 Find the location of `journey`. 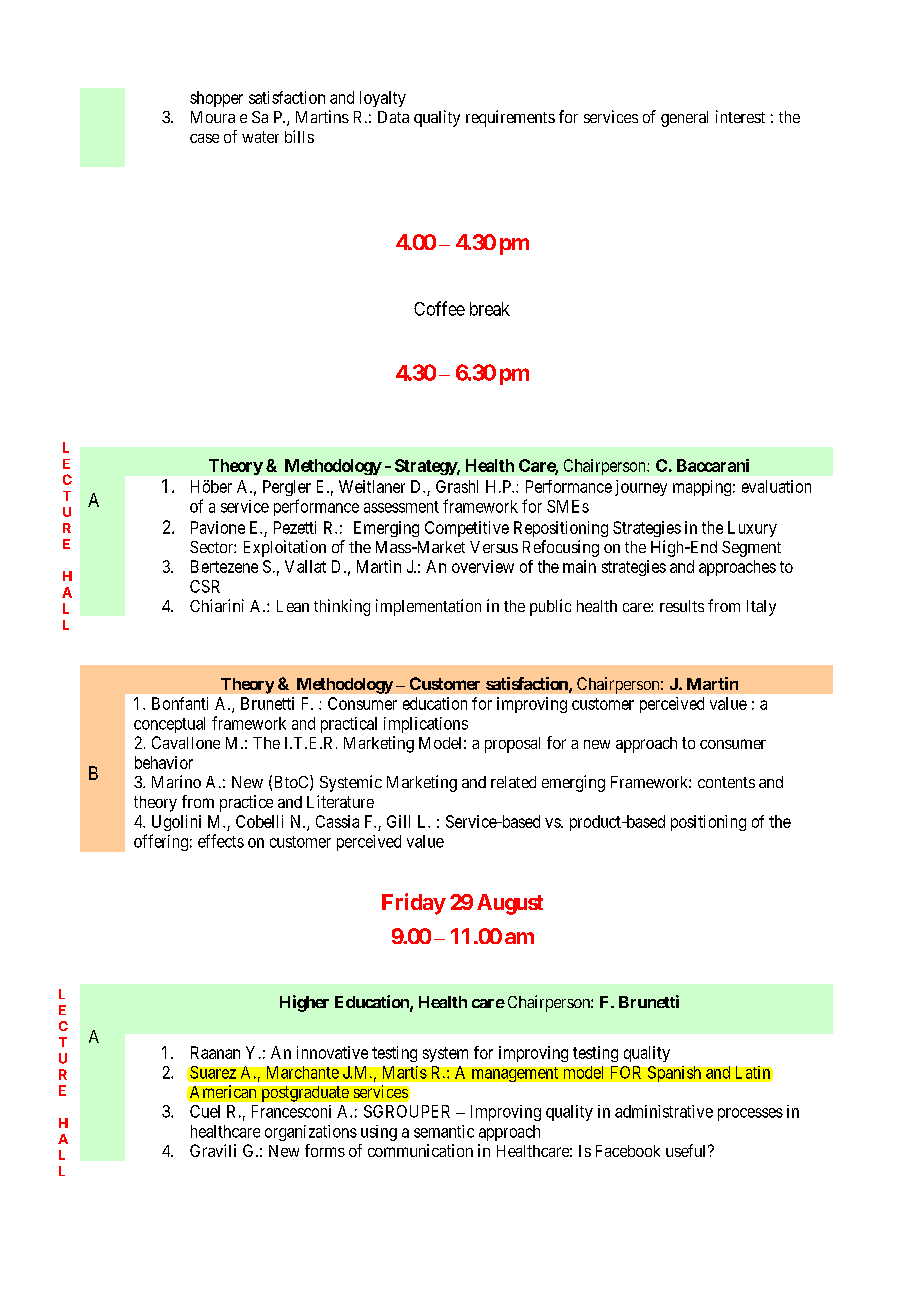

journey is located at coordinates (641, 488).
